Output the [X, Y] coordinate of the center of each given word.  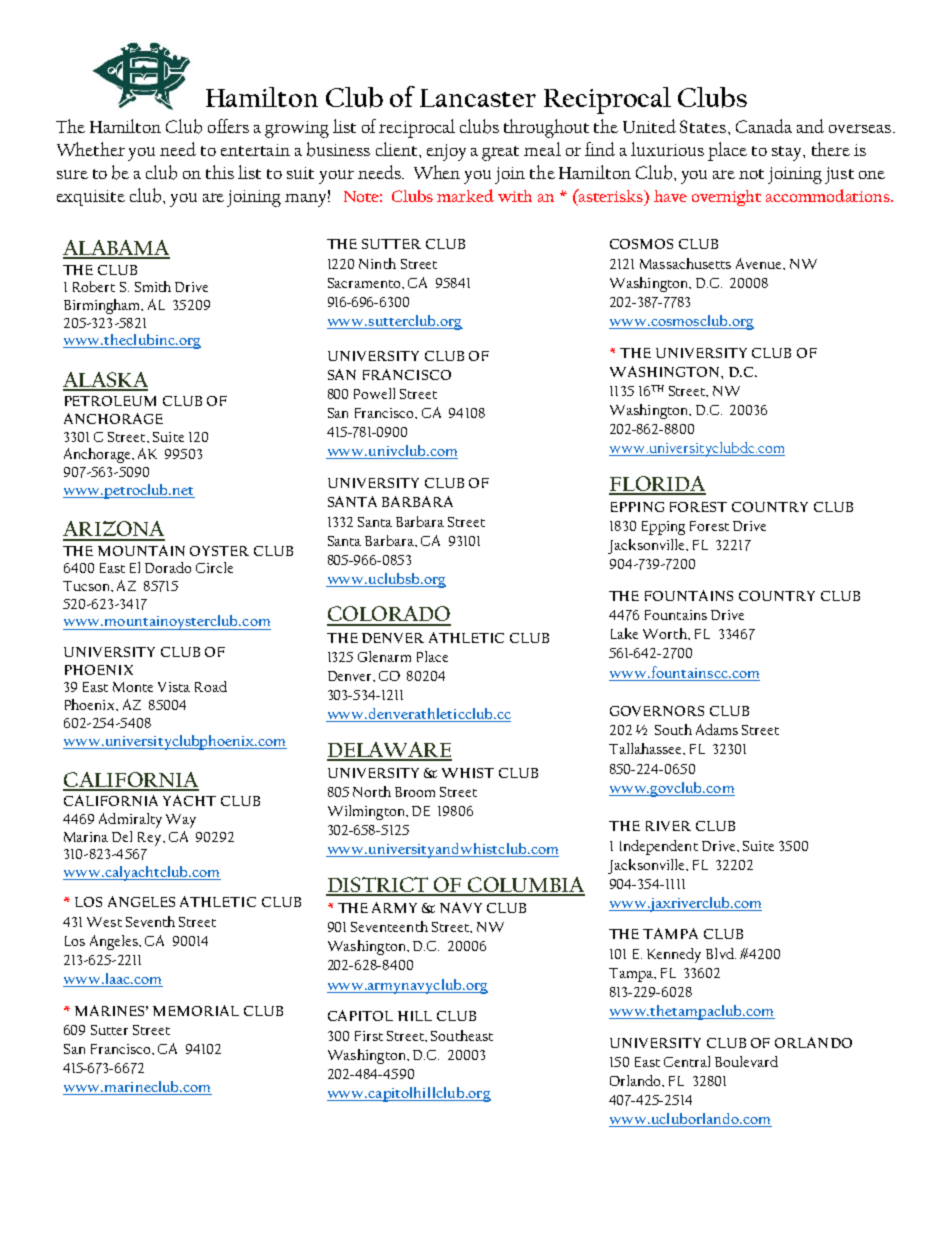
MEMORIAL [196, 1010]
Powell [374, 393]
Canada [764, 126]
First [369, 1036]
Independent [659, 847]
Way [181, 821]
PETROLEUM [110, 401]
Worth [666, 633]
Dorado [168, 567]
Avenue [760, 264]
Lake [624, 633]
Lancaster [478, 98]
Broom [415, 792]
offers [228, 126]
